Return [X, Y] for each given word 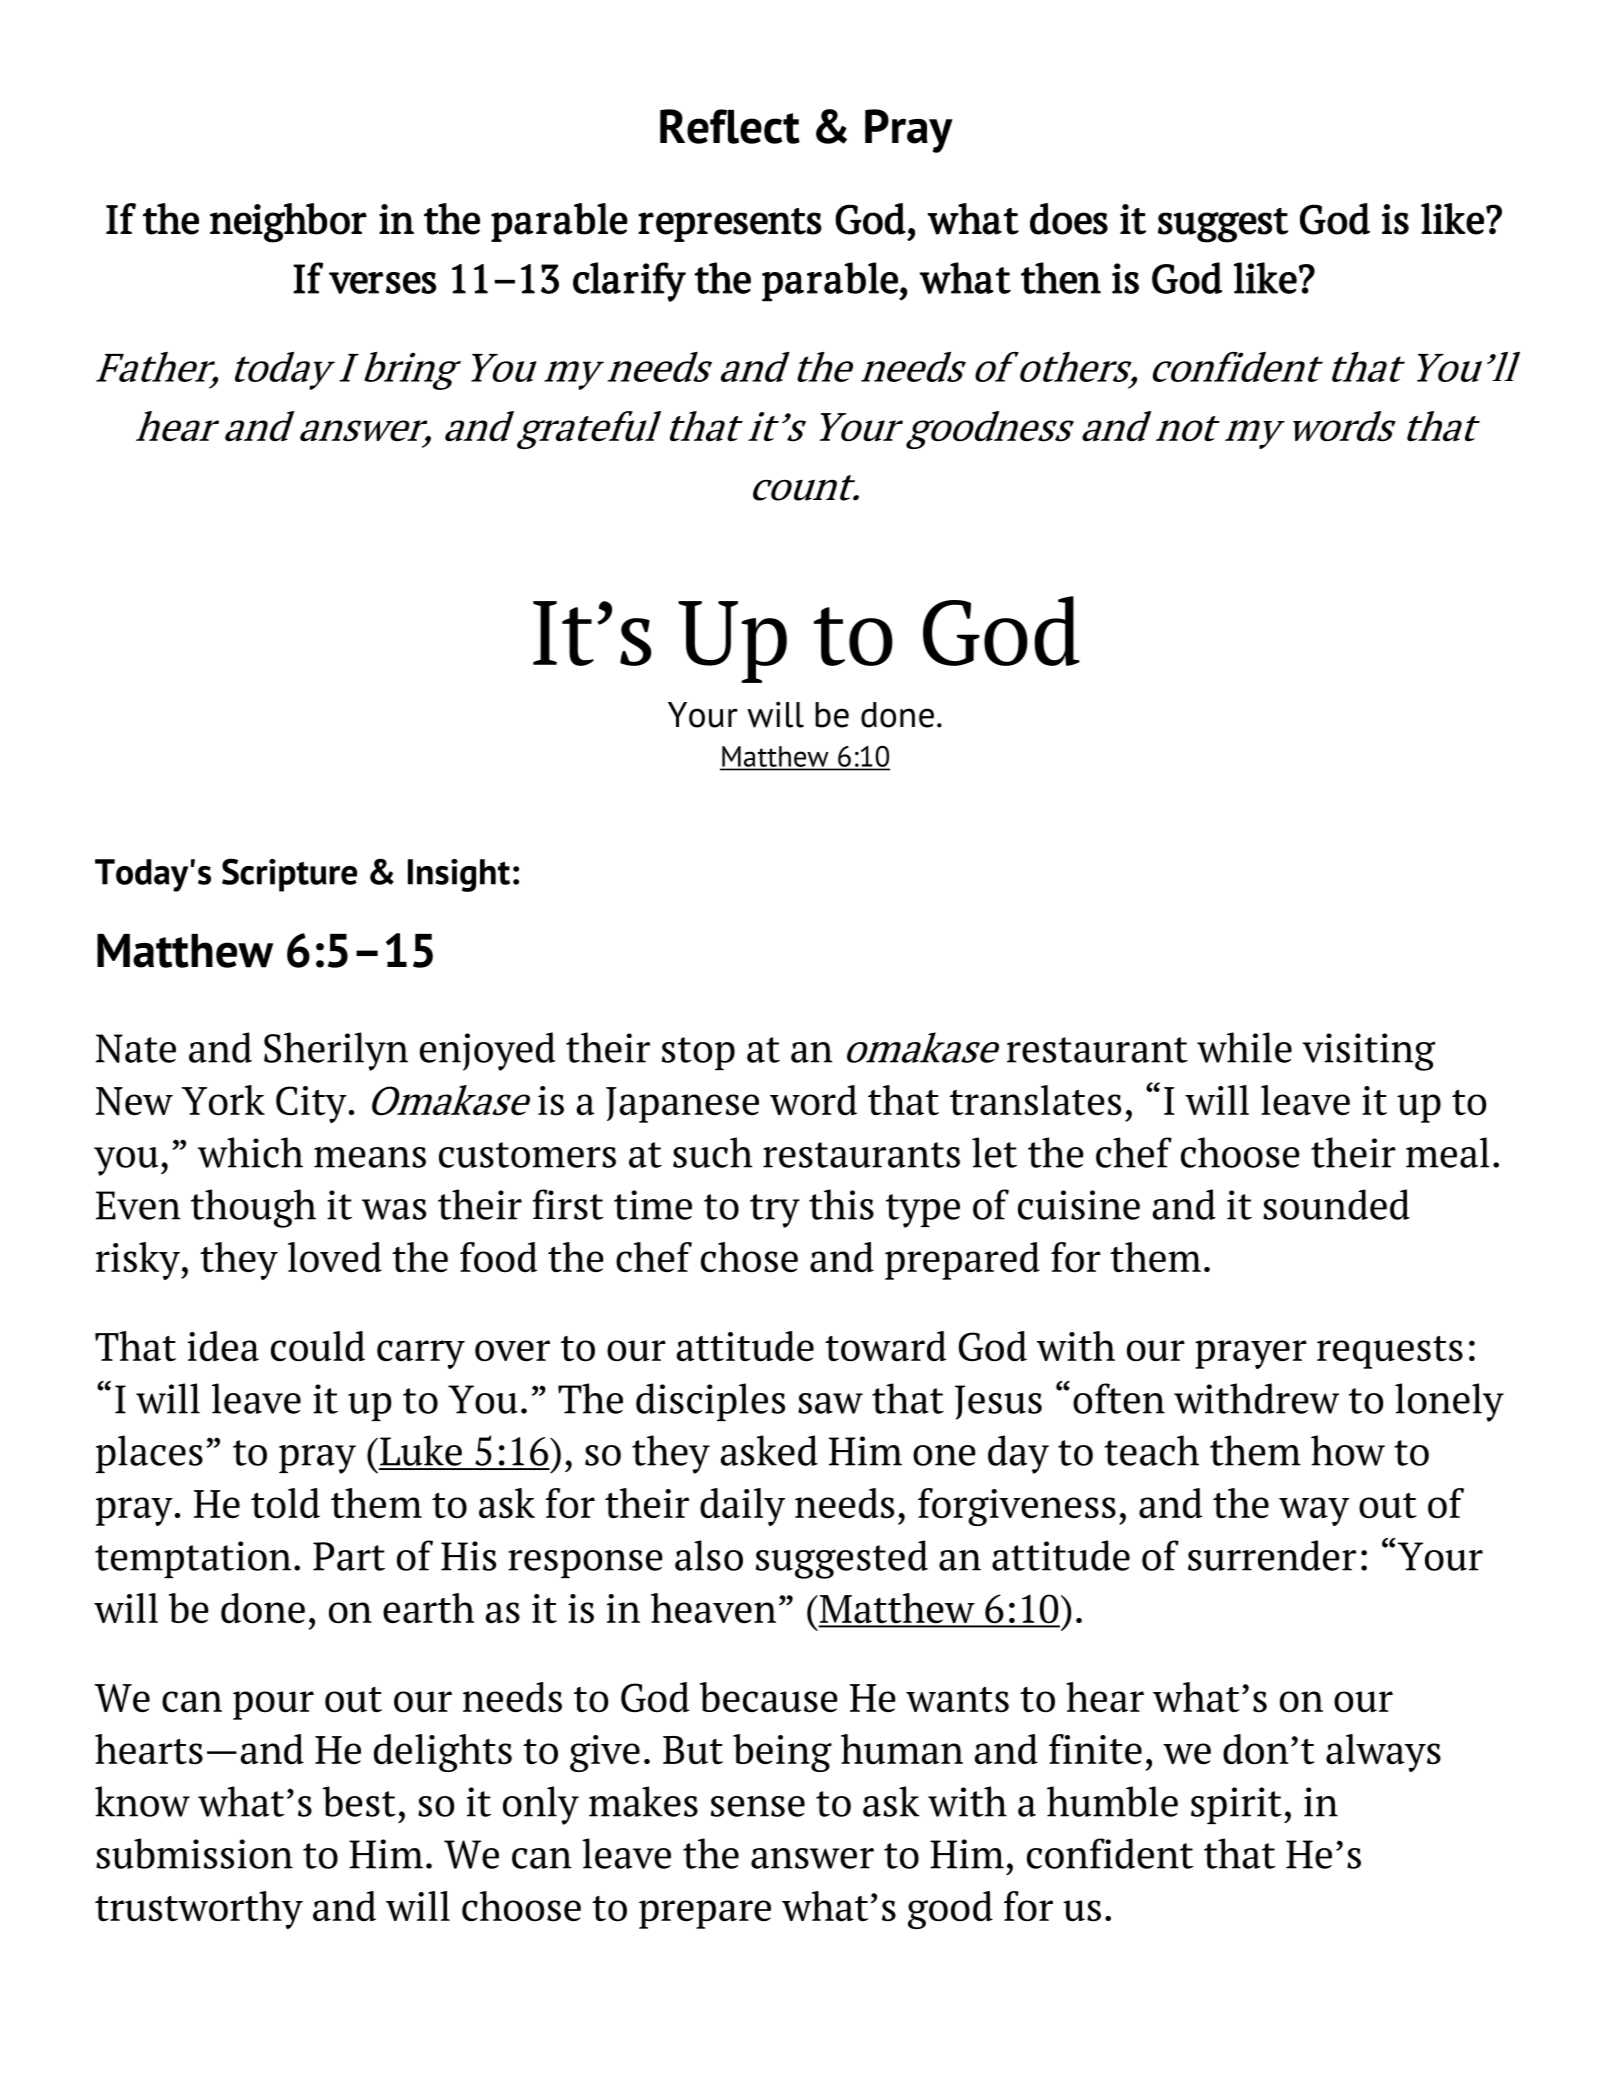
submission [194, 1853]
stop [698, 1053]
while [1244, 1047]
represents [730, 225]
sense [758, 1806]
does [1069, 219]
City [311, 1104]
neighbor [288, 223]
